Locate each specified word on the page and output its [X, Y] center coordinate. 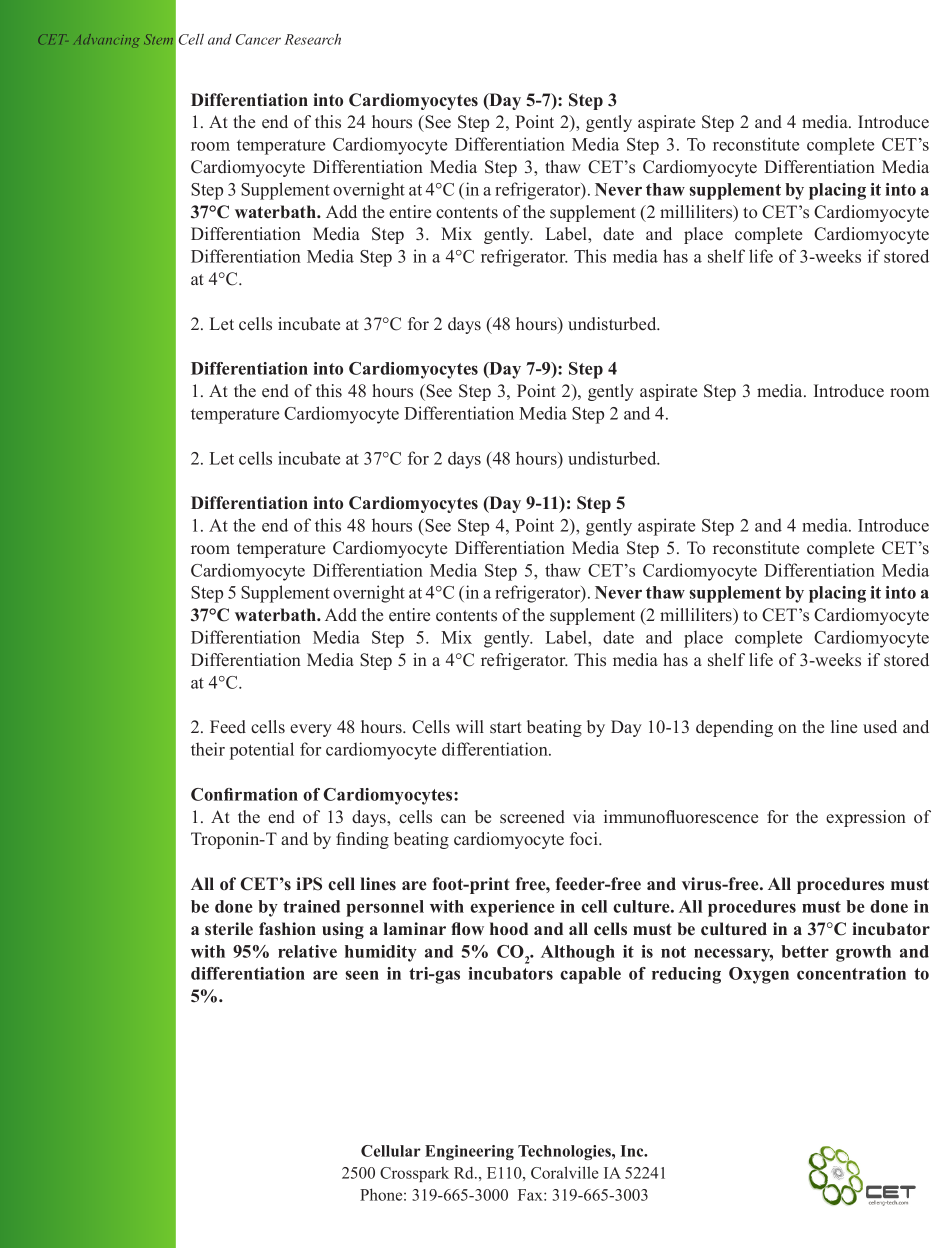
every [311, 730]
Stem [158, 39]
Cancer [258, 39]
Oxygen [759, 975]
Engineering [469, 1152]
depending [734, 728]
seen [362, 975]
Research [312, 39]
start [506, 728]
